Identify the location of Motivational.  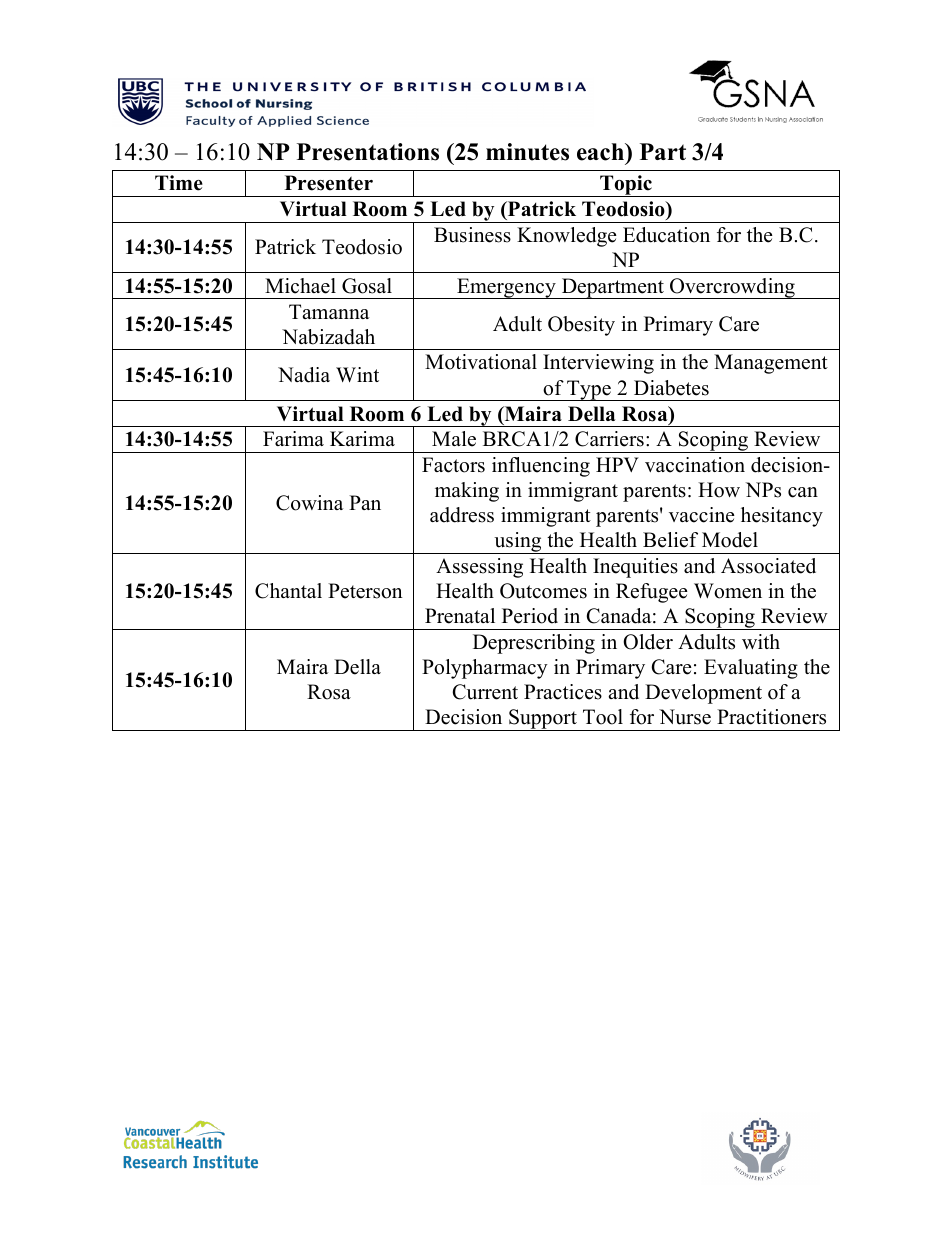
(481, 362).
